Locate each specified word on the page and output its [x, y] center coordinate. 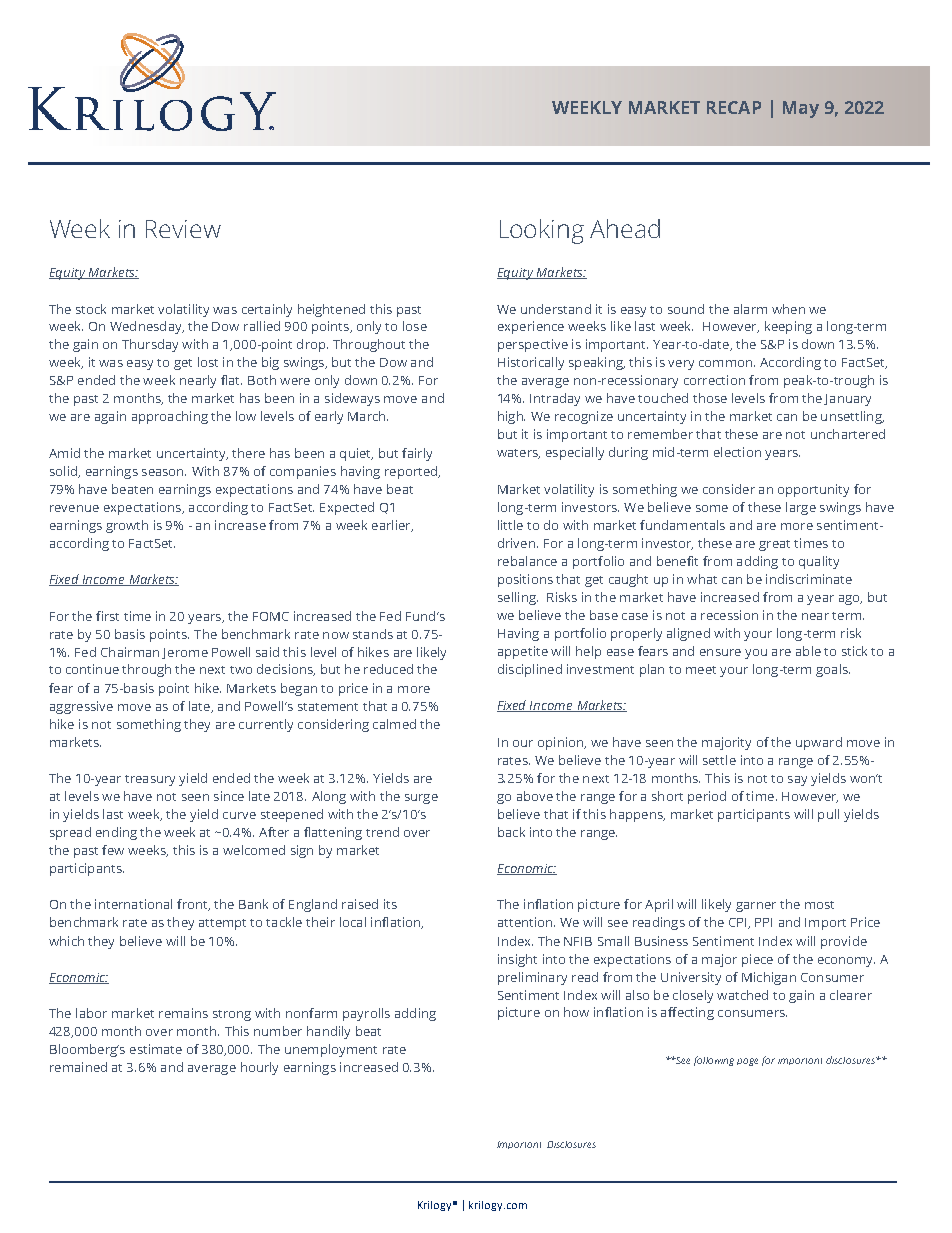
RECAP [734, 107]
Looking [542, 231]
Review [183, 229]
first [107, 616]
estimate [156, 1049]
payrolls [366, 1014]
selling [518, 598]
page [747, 1062]
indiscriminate [809, 579]
